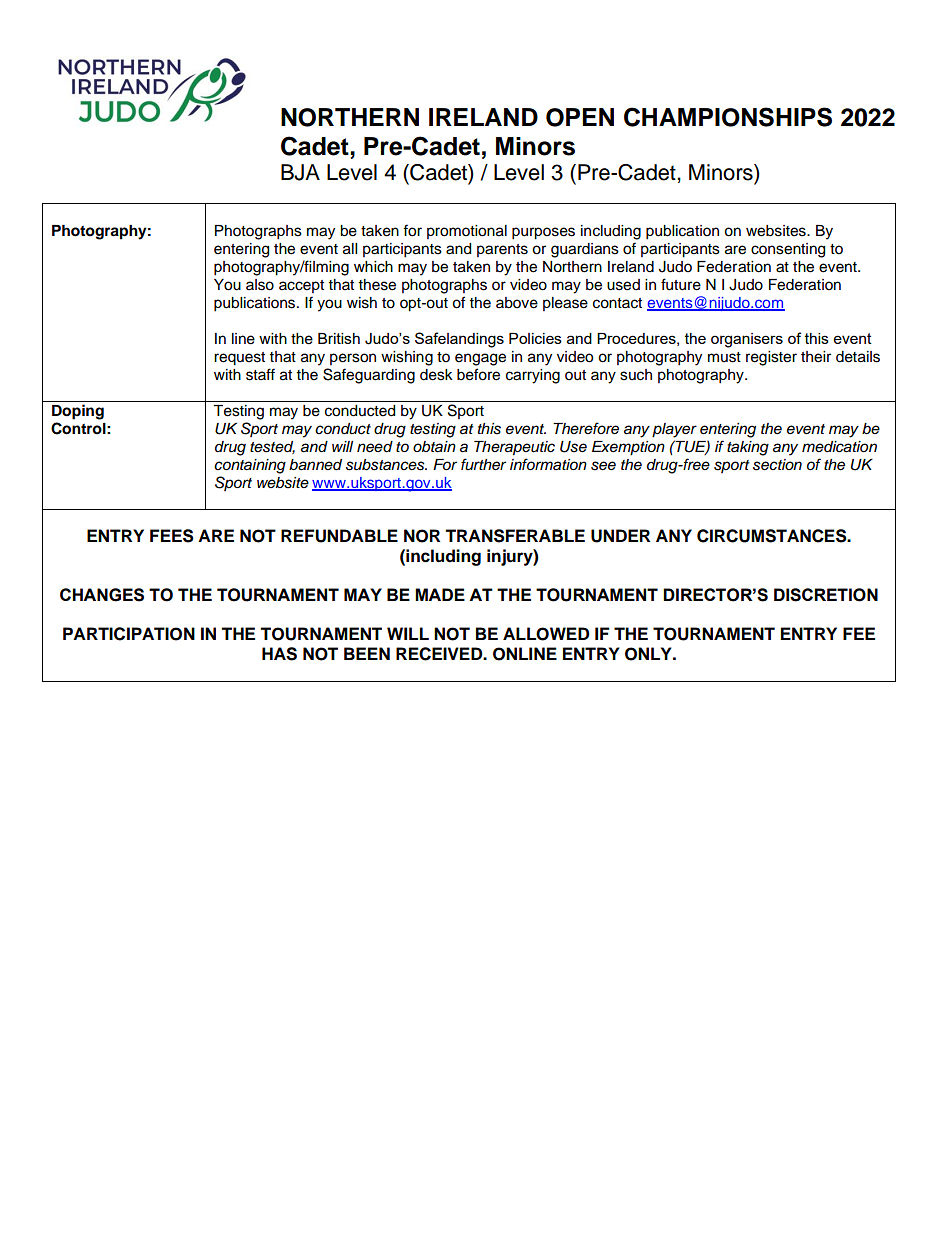 This document has height=1233, width=952. What do you see at coordinates (478, 374) in the document?
I see `before` at bounding box center [478, 374].
